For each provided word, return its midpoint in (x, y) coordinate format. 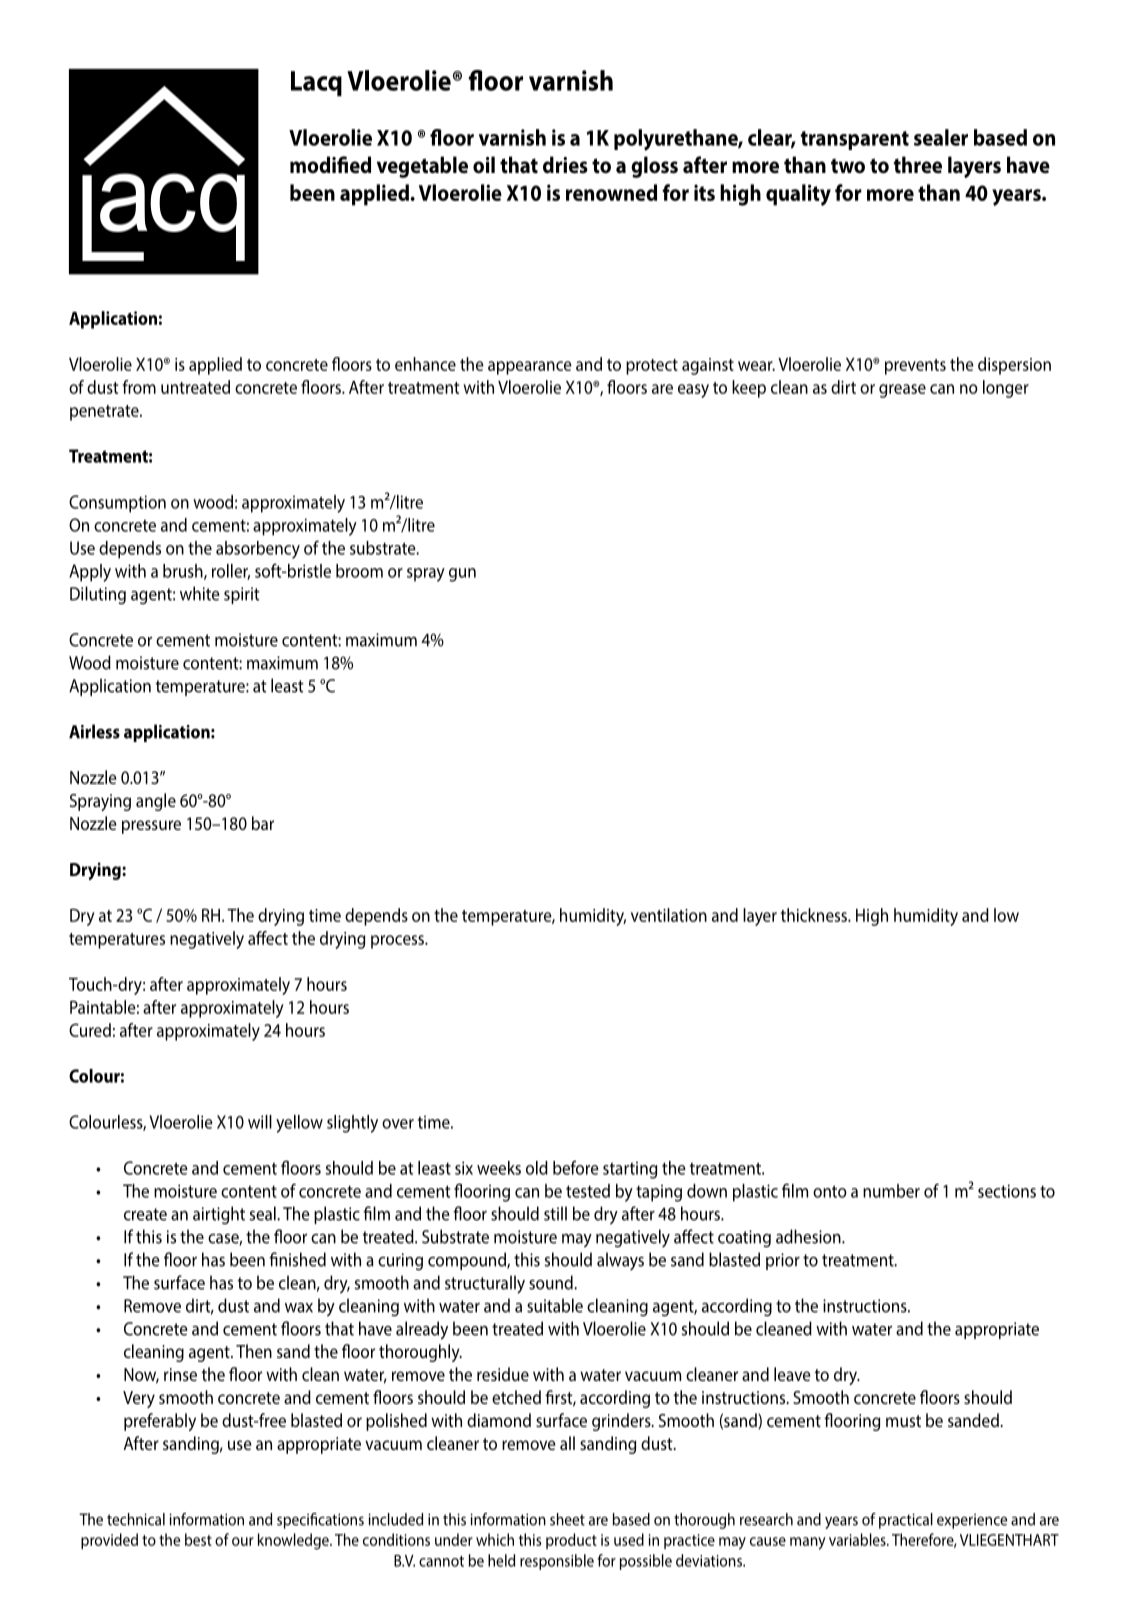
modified (330, 165)
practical (906, 1521)
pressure (151, 827)
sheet (567, 1519)
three (918, 165)
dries (565, 165)
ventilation (669, 915)
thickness (815, 915)
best (198, 1539)
